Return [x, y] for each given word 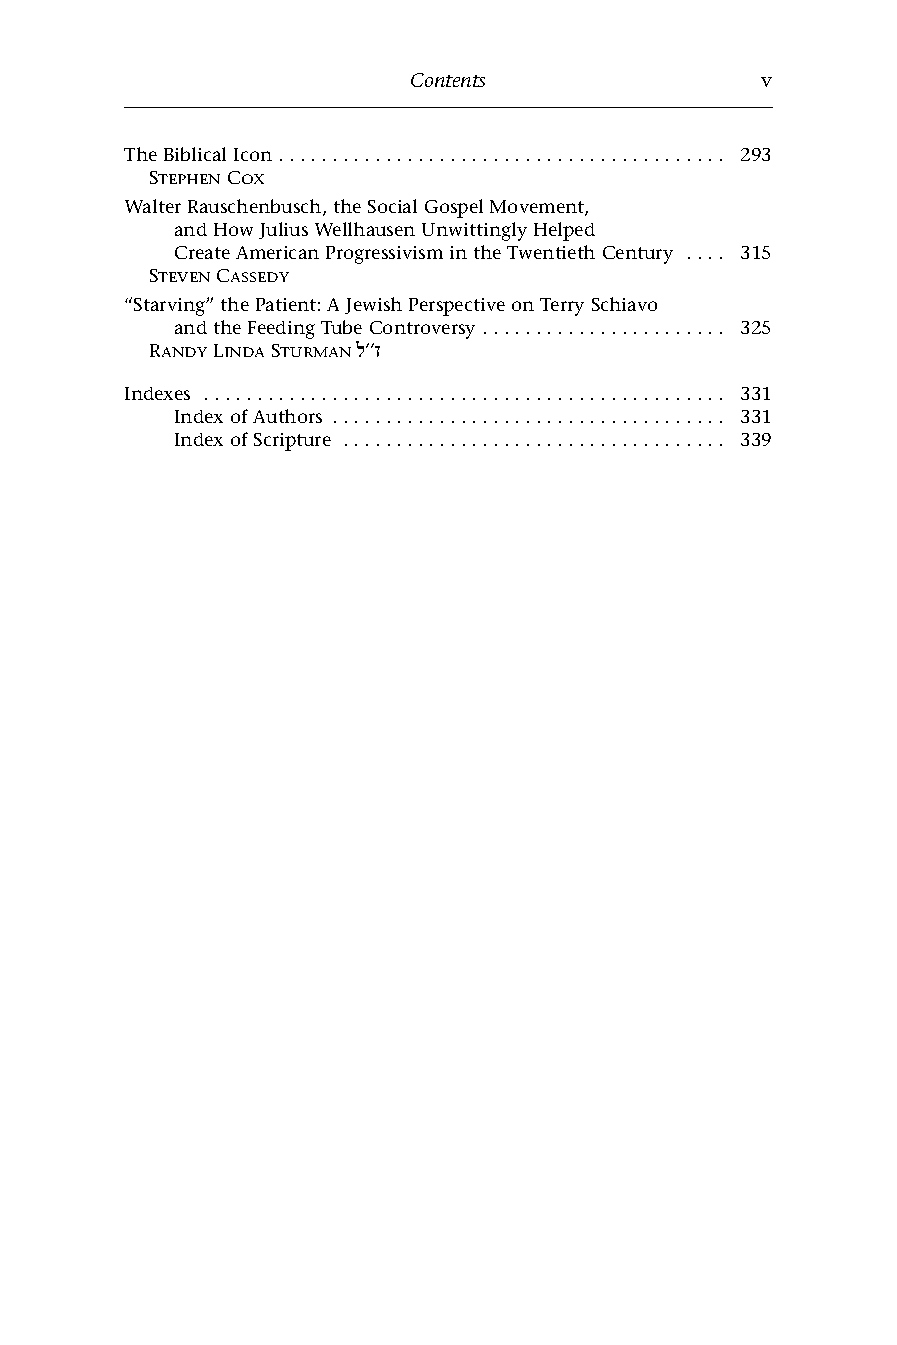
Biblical [195, 154]
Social [392, 206]
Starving [171, 307]
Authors [287, 416]
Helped [564, 231]
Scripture [292, 442]
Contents [448, 80]
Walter [153, 206]
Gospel [454, 208]
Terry [562, 307]
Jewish [373, 305]
